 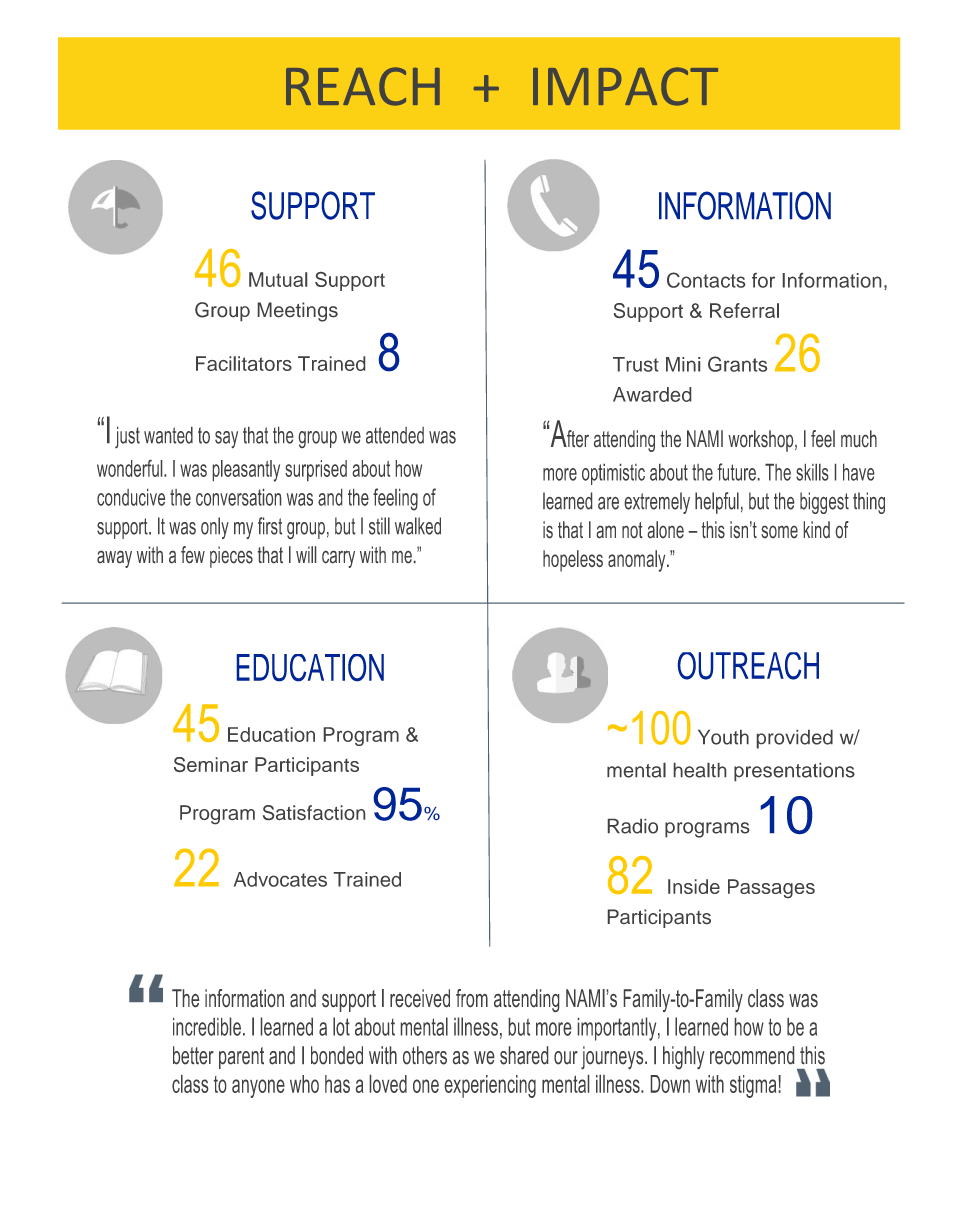 I want to click on Mutual, so click(x=278, y=279).
